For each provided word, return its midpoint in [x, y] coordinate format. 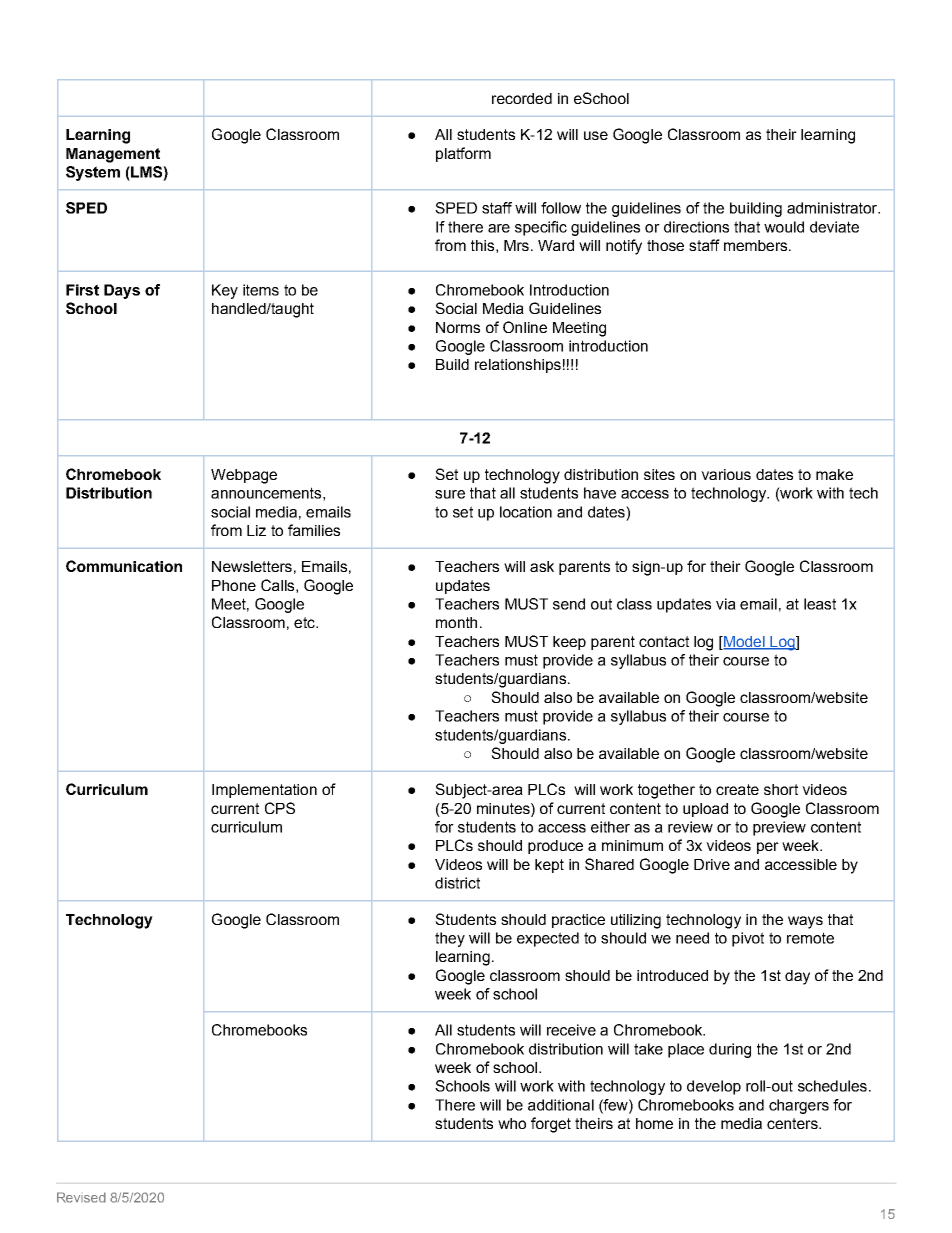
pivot [748, 939]
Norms [458, 327]
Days [122, 291]
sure [450, 494]
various [726, 474]
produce [555, 847]
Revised [81, 1197]
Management [113, 155]
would [784, 227]
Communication [124, 566]
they [450, 939]
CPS [280, 808]
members [757, 245]
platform [463, 154]
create [737, 789]
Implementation [264, 791]
